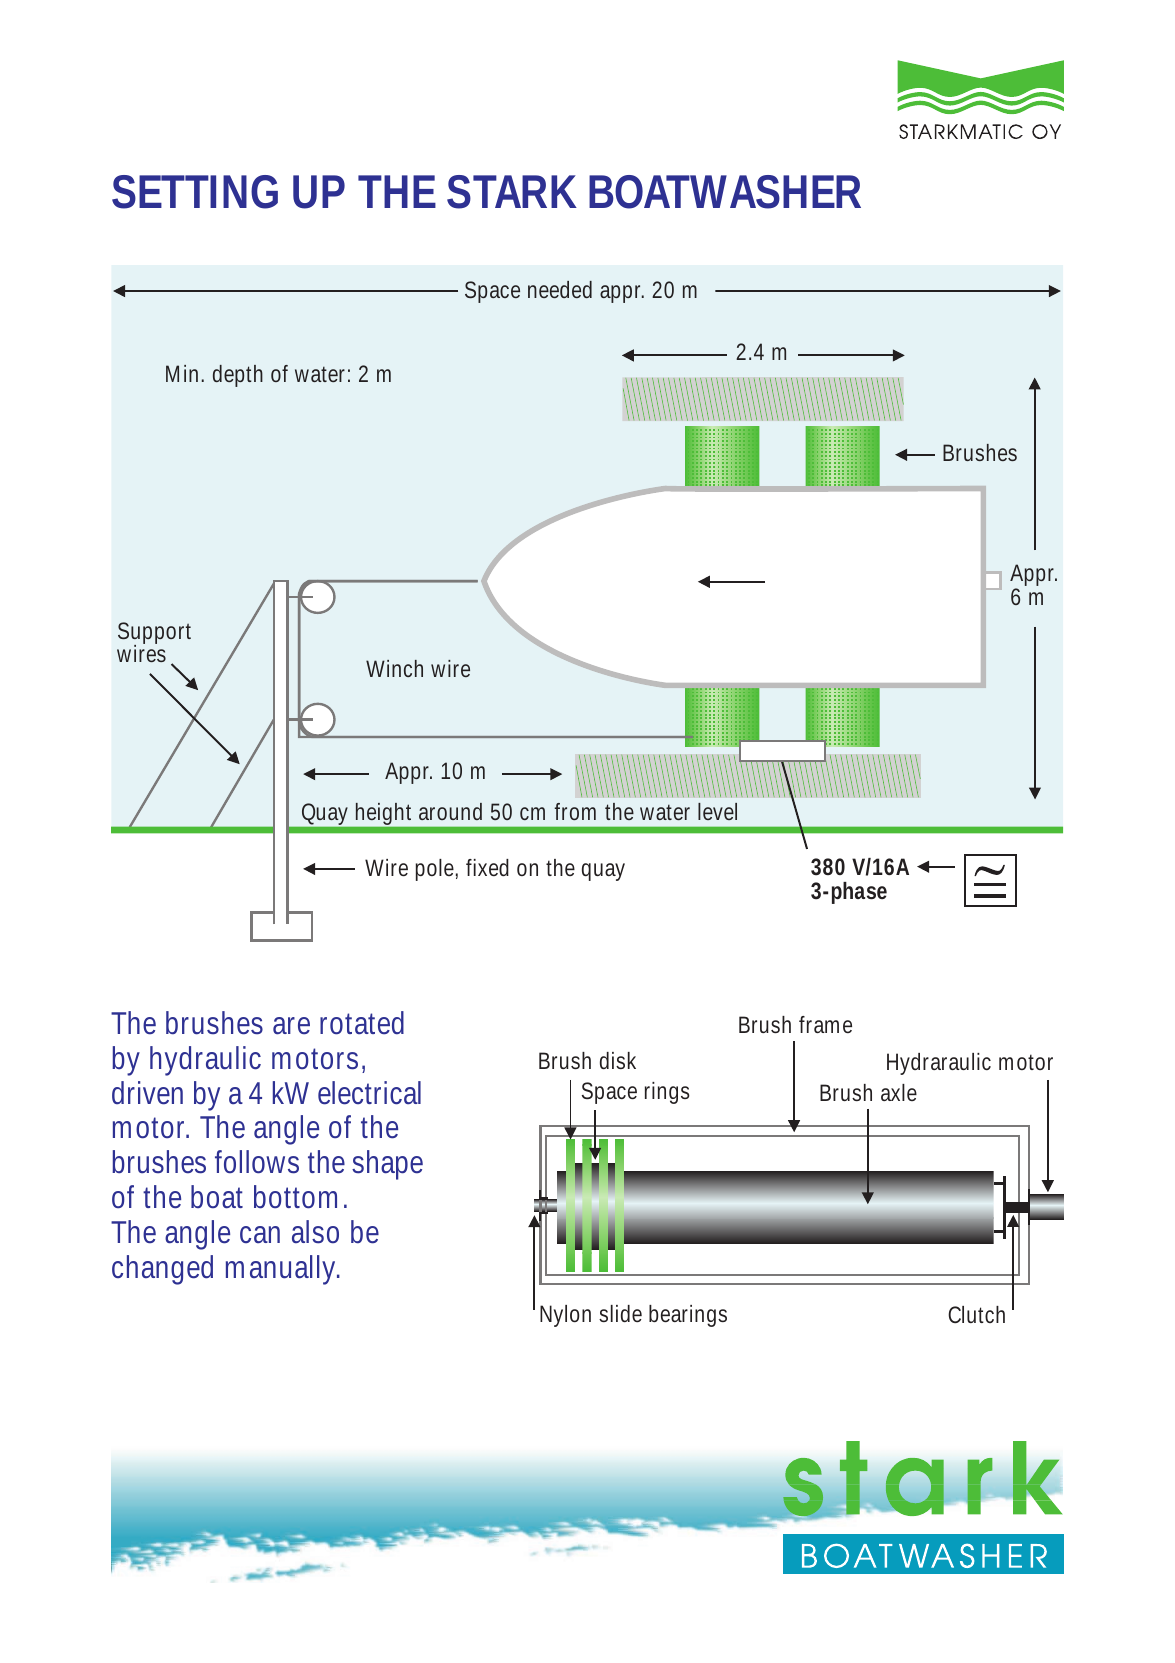 The width and height of the screenshot is (1175, 1663). I want to click on Support, so click(154, 634).
